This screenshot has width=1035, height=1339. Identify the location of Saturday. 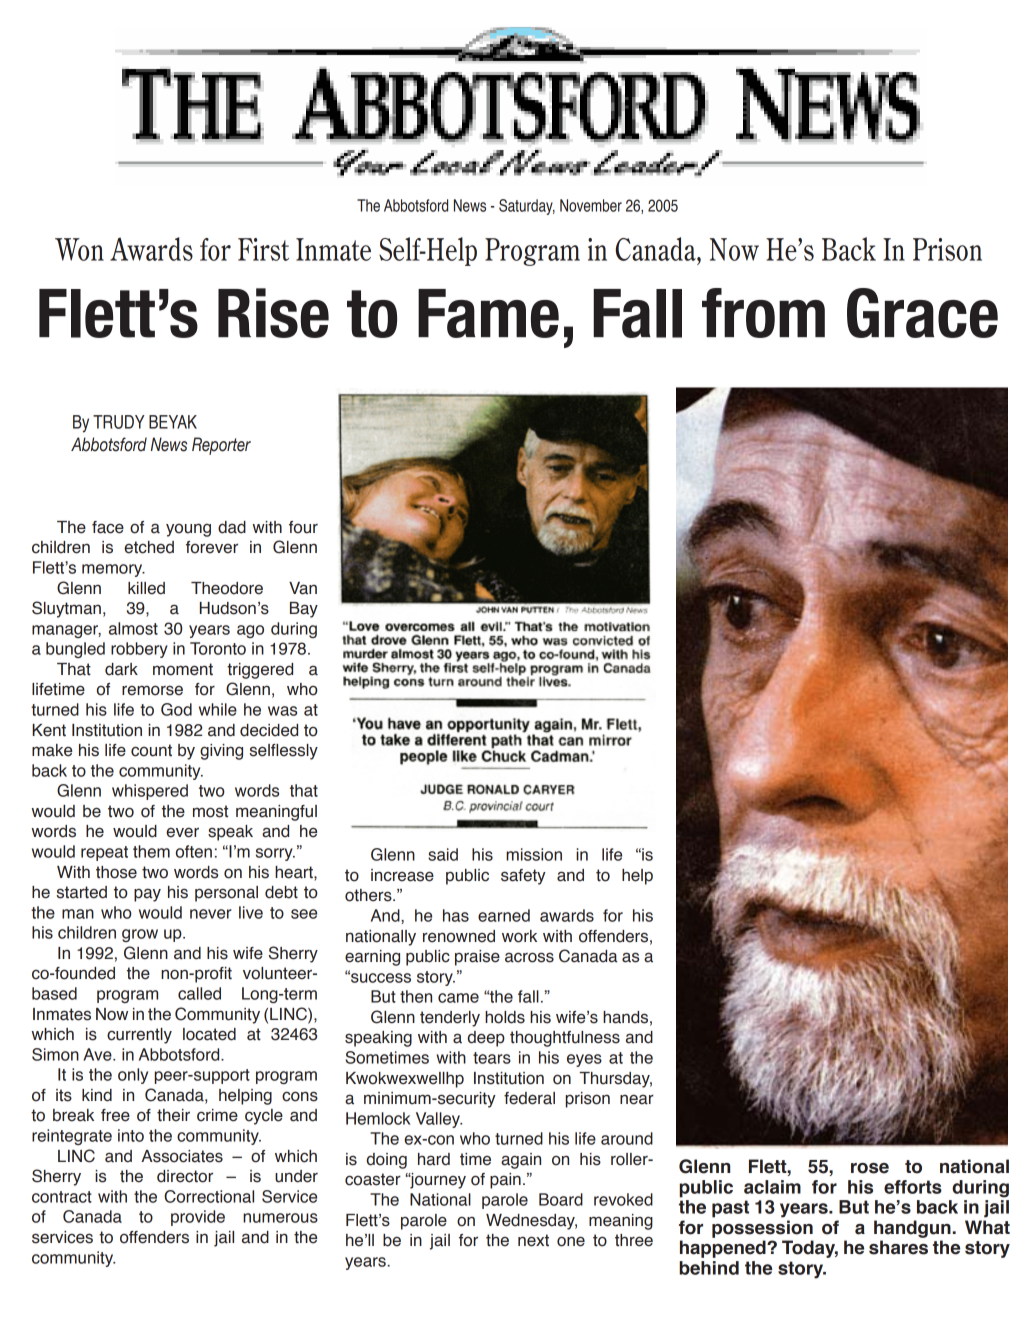
(527, 207).
